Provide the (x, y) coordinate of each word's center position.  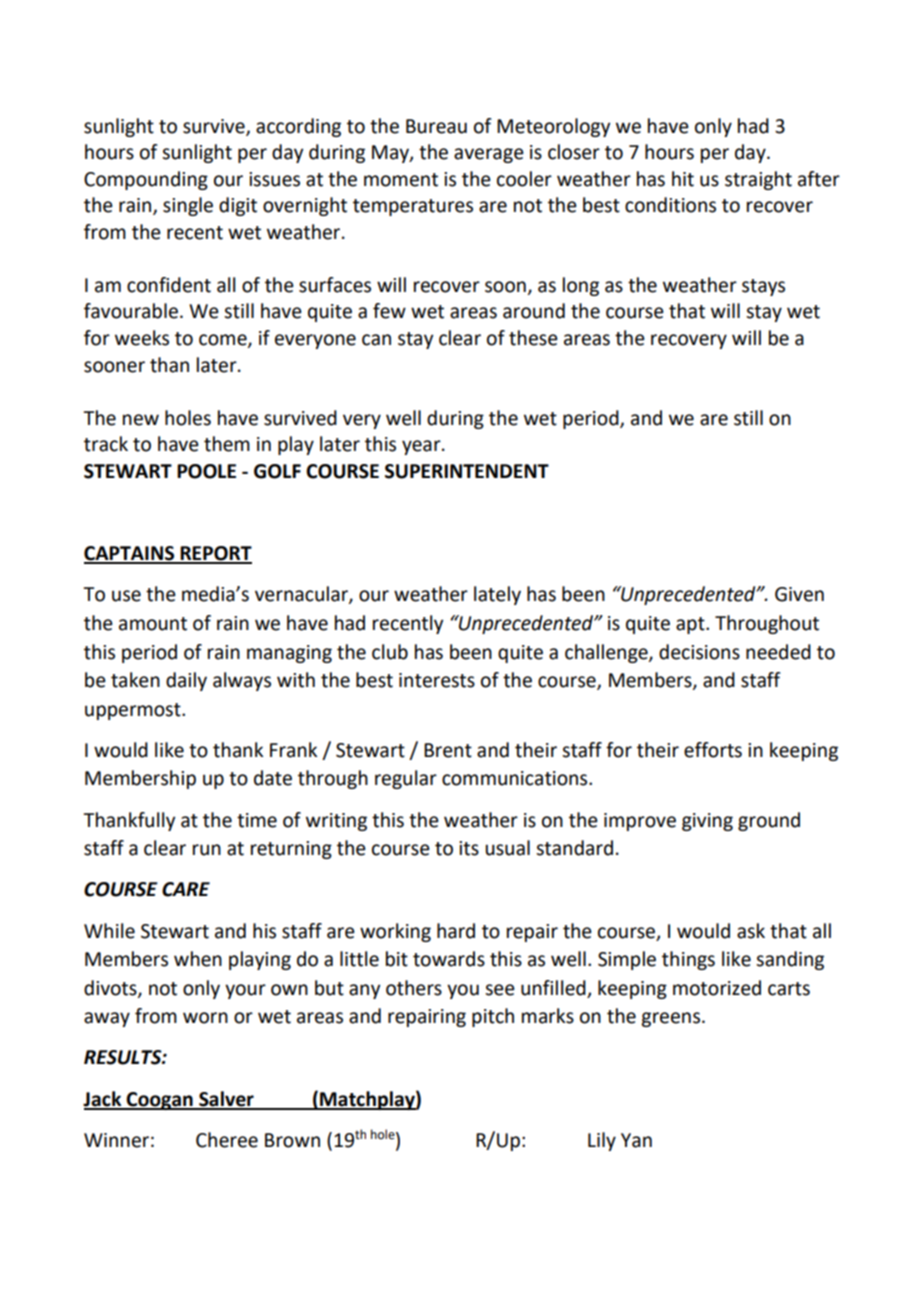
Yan (636, 1140)
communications (516, 778)
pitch (493, 1017)
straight (758, 180)
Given (799, 594)
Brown (292, 1140)
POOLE (206, 471)
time (257, 820)
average (489, 155)
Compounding (146, 180)
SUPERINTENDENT (467, 471)
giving (707, 822)
